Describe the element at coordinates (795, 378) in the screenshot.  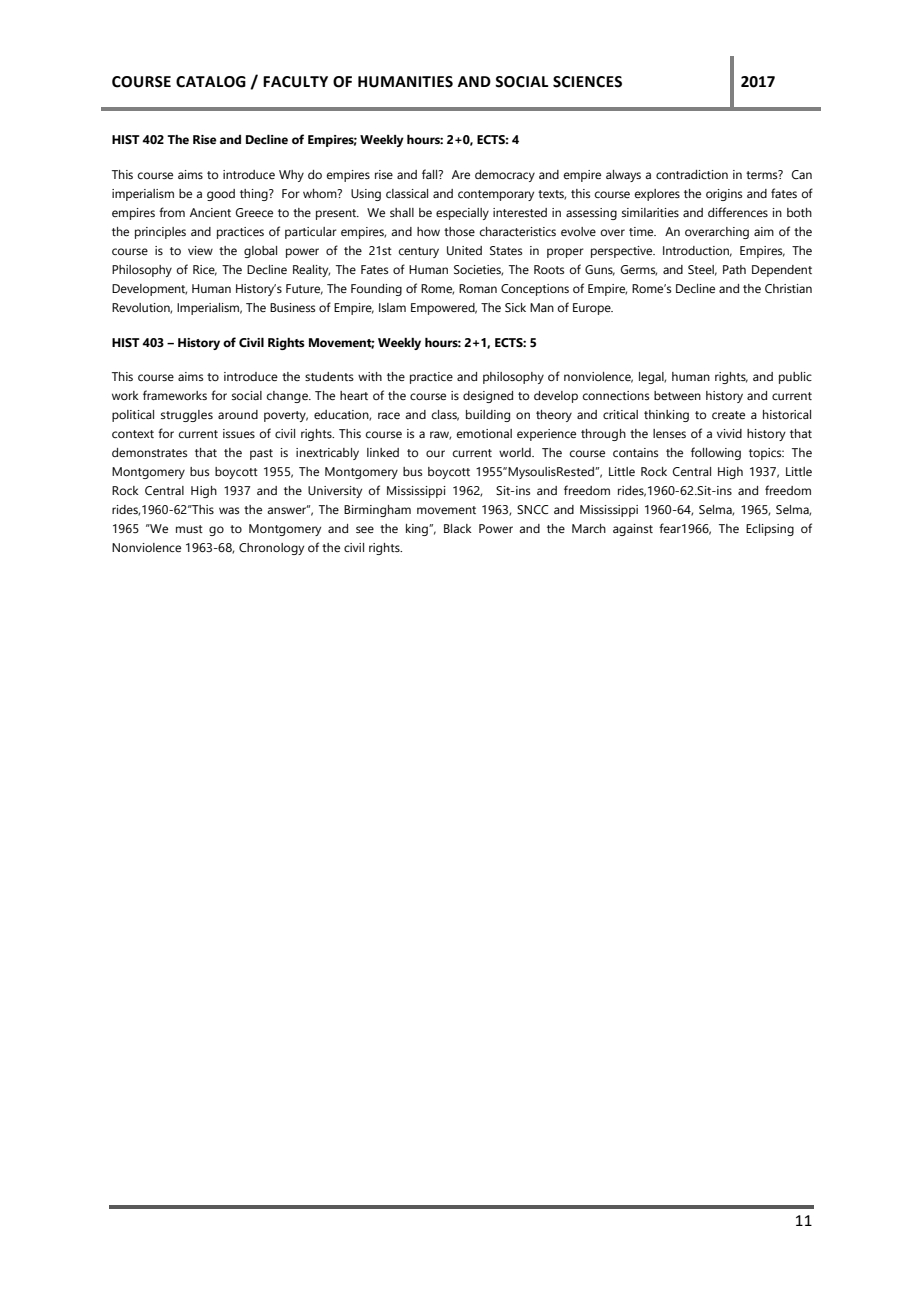
I see `public` at that location.
